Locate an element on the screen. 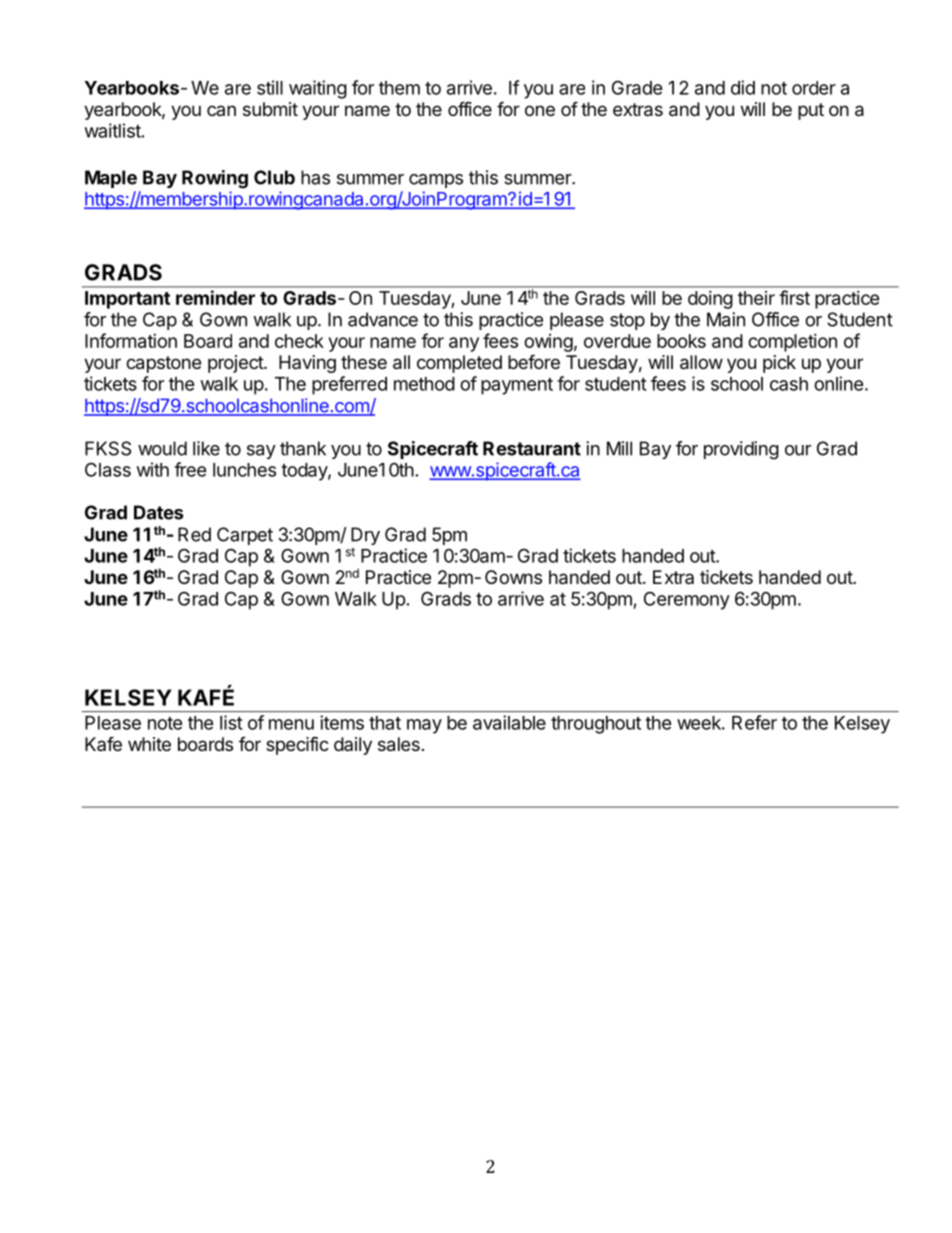 This screenshot has height=1233, width=952. Dates is located at coordinates (158, 512).
